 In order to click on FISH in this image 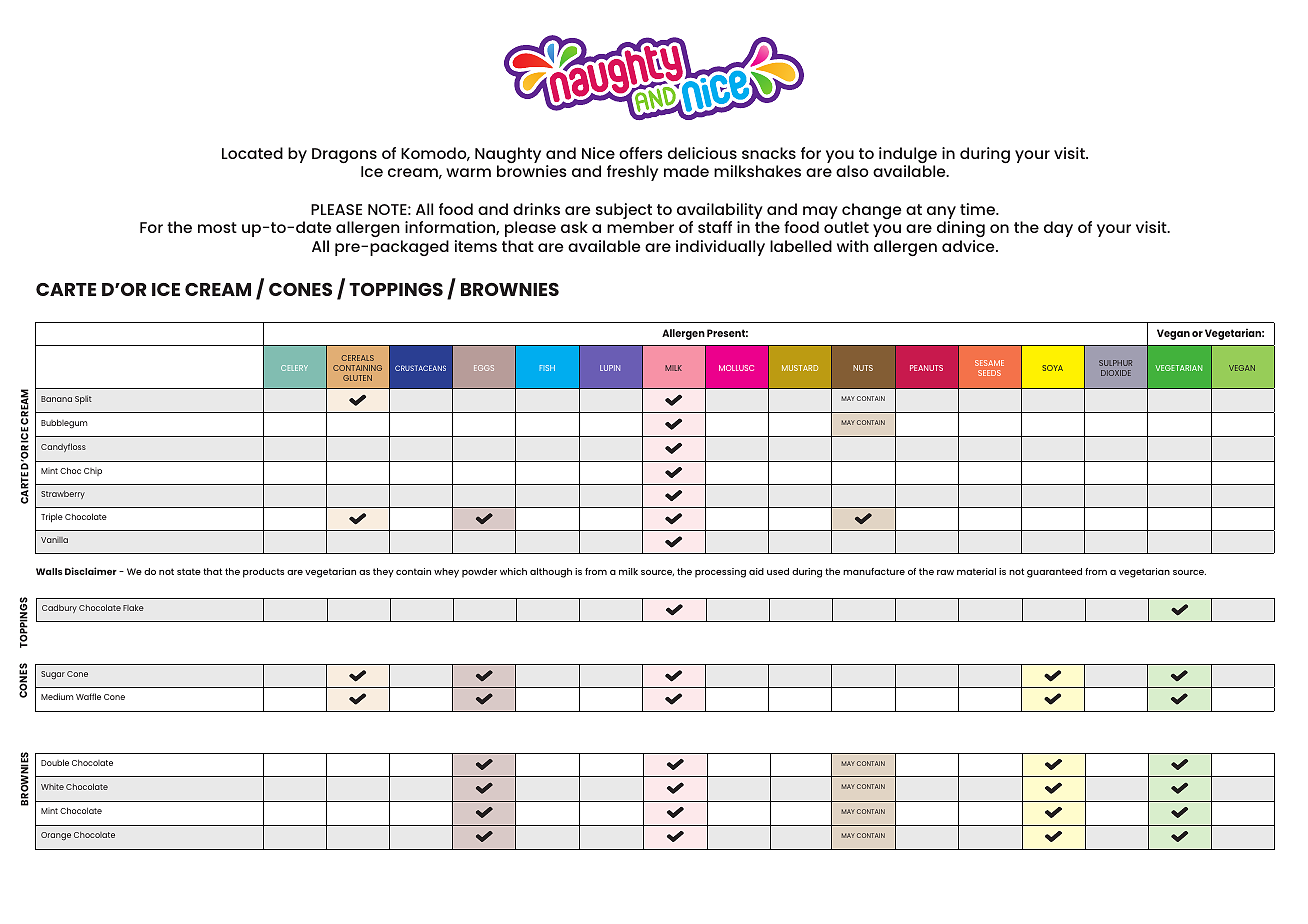, I will do `click(547, 368)`.
